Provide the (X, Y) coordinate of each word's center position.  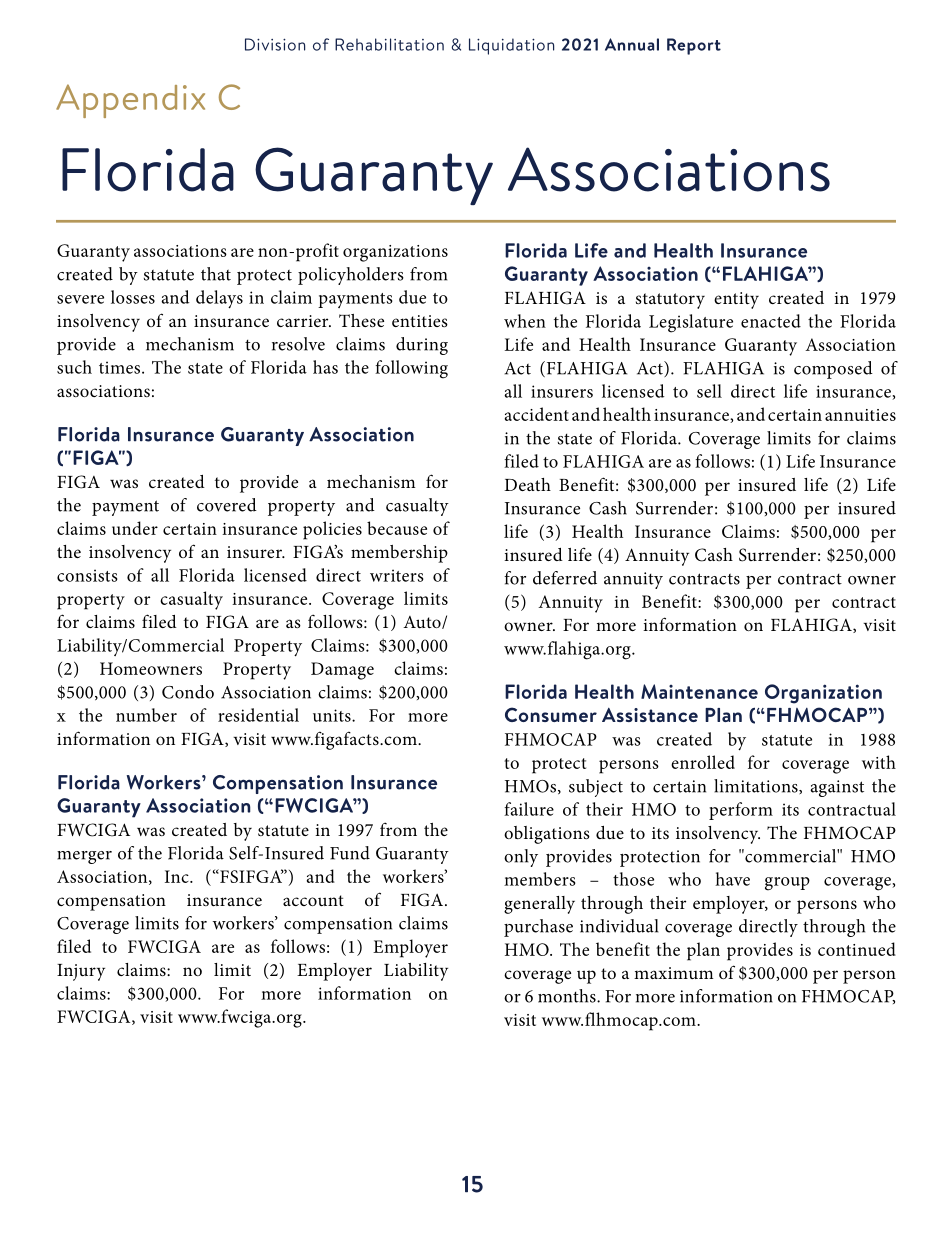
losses (133, 297)
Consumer (551, 714)
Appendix (130, 101)
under (135, 528)
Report (694, 46)
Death (527, 484)
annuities (860, 415)
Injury (81, 972)
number (146, 715)
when (525, 321)
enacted (771, 321)
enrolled (703, 762)
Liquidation (511, 46)
